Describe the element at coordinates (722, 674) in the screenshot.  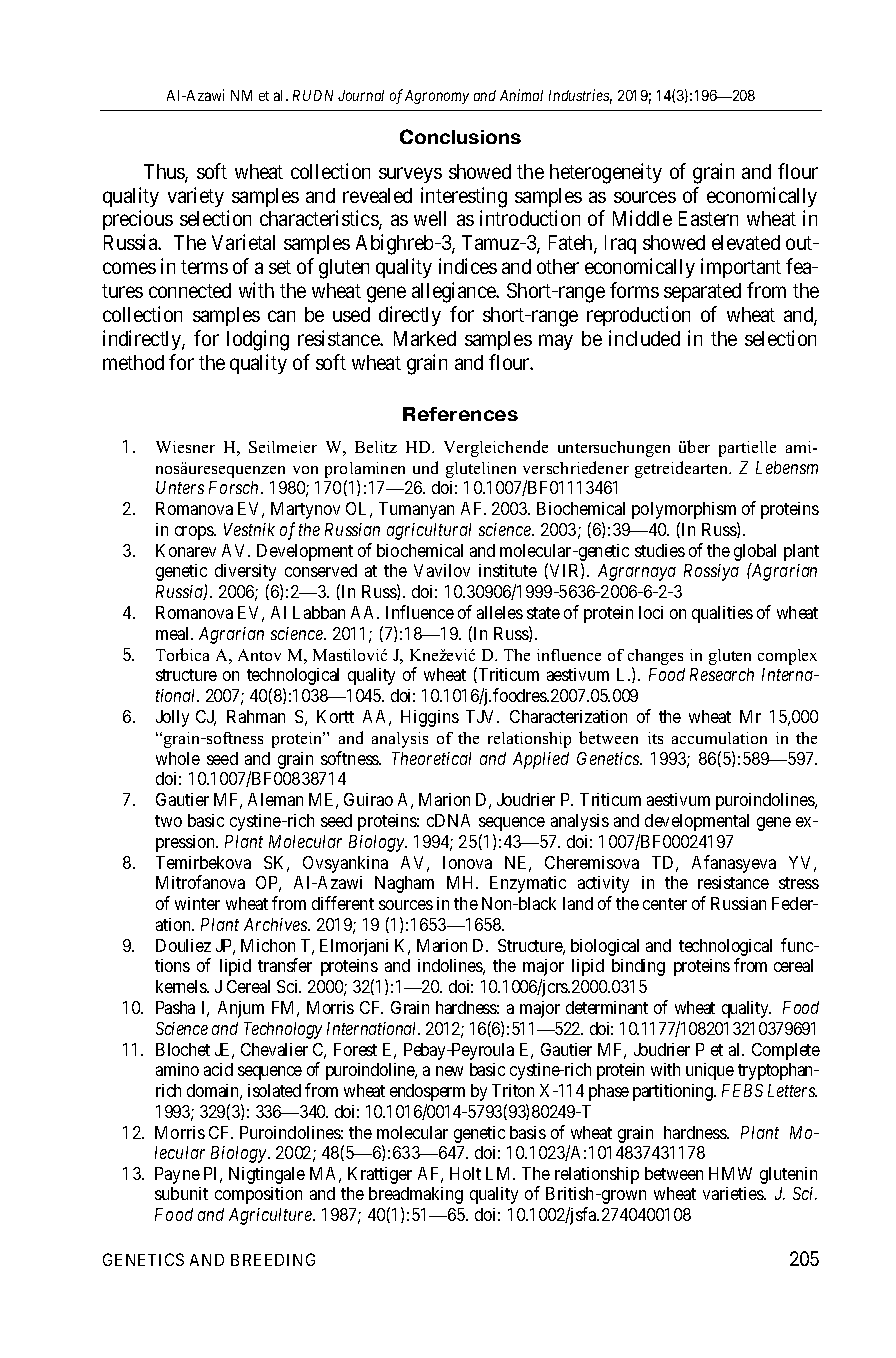
I see `Research` at that location.
